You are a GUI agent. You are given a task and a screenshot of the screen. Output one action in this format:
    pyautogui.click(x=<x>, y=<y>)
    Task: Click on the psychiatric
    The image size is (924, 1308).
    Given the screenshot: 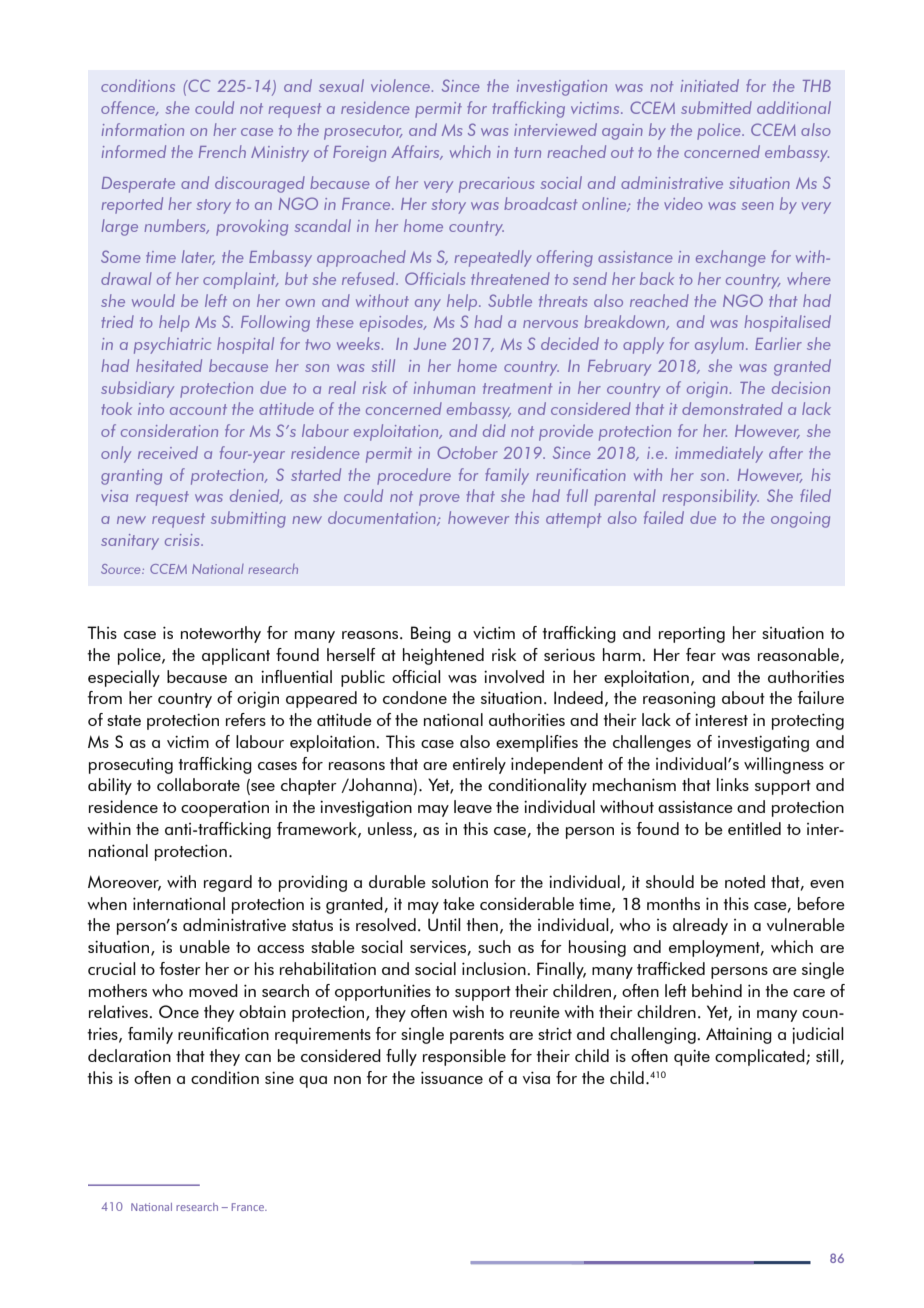 What is the action you would take?
    pyautogui.click(x=172, y=345)
